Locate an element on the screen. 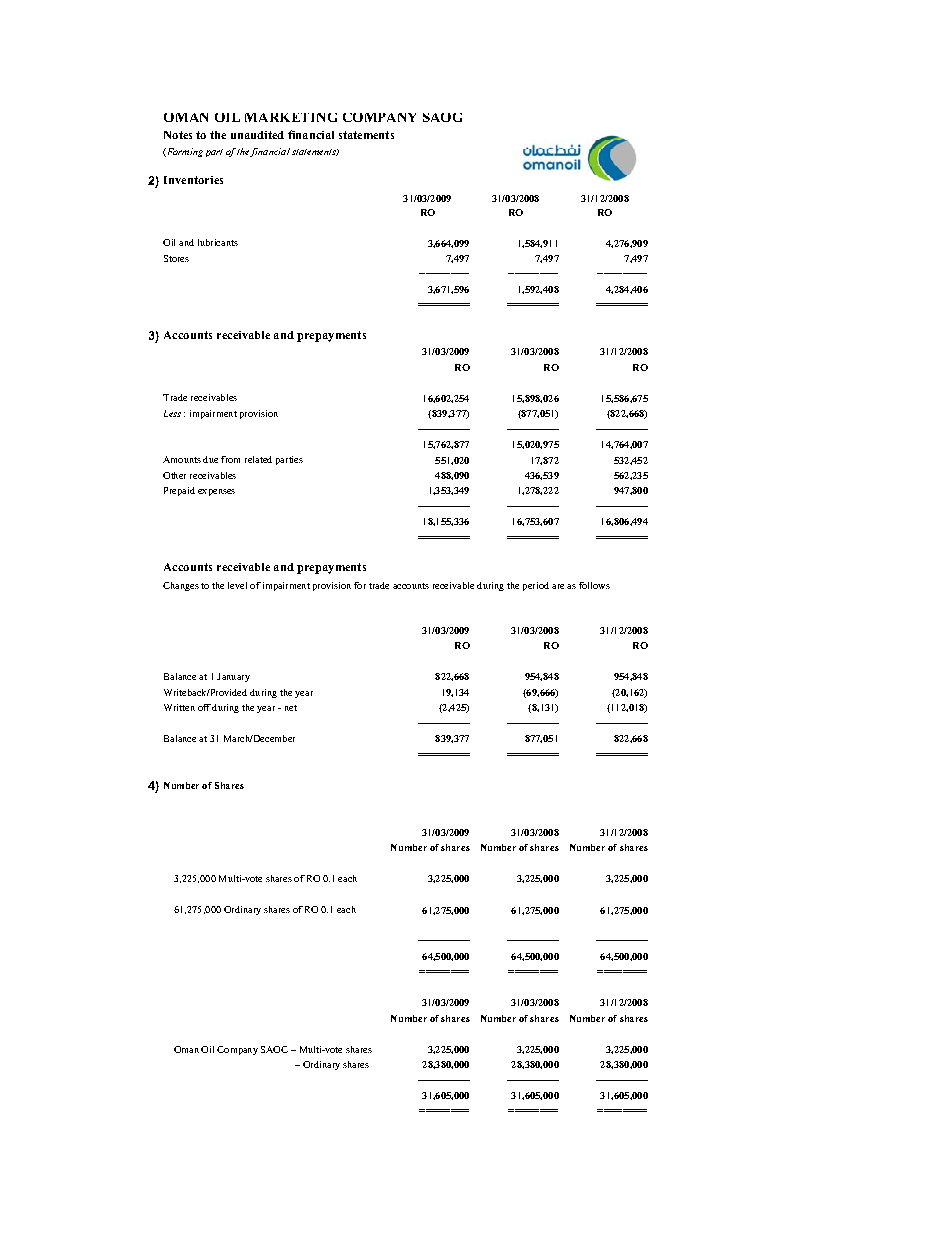 This screenshot has width=952, height=1233. net is located at coordinates (291, 708).
